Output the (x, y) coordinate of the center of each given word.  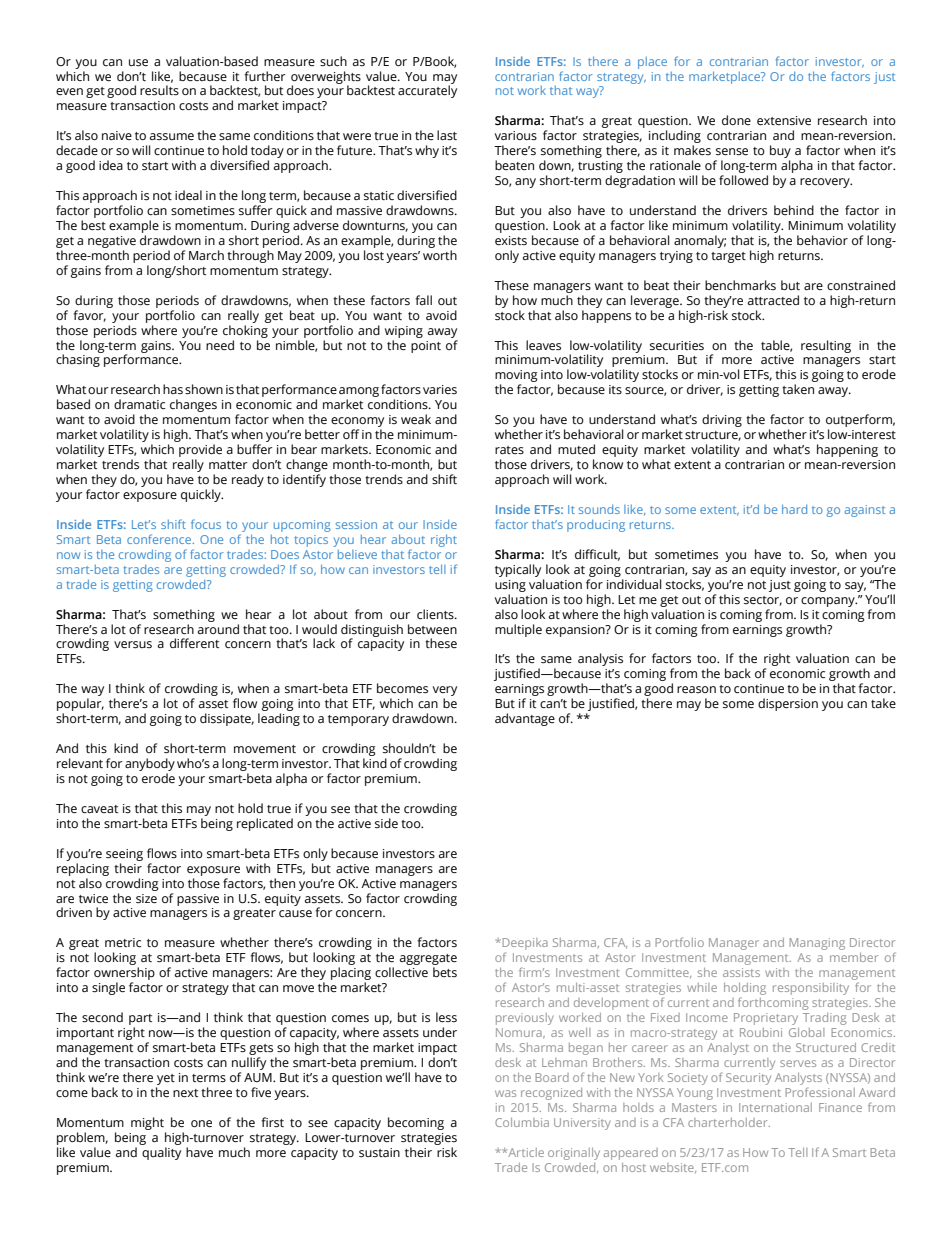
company (829, 602)
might (147, 1123)
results (159, 90)
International (775, 1107)
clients (436, 614)
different (194, 643)
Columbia (522, 1122)
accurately (427, 91)
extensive (784, 120)
